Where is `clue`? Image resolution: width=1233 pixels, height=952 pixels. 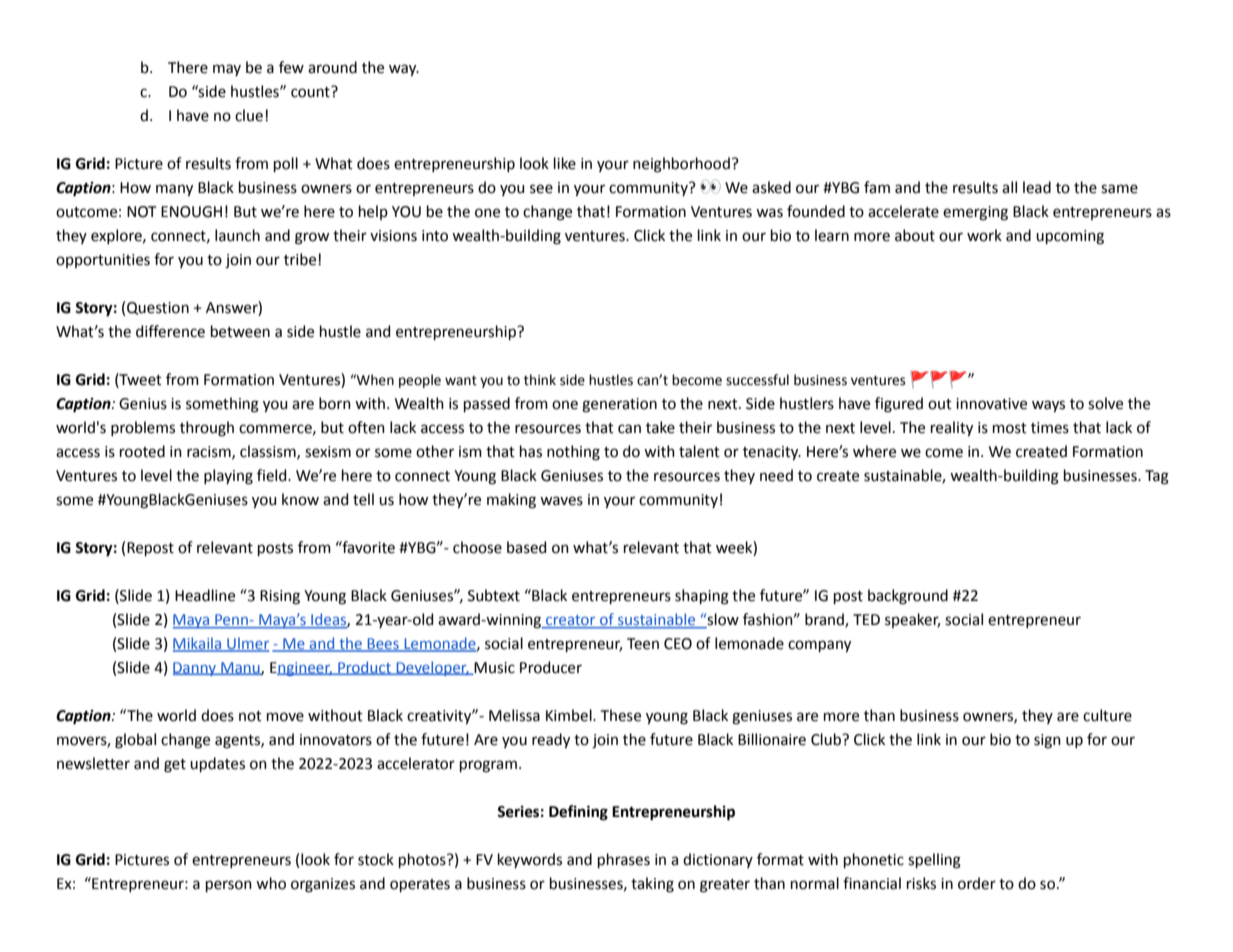
clue is located at coordinates (249, 115).
